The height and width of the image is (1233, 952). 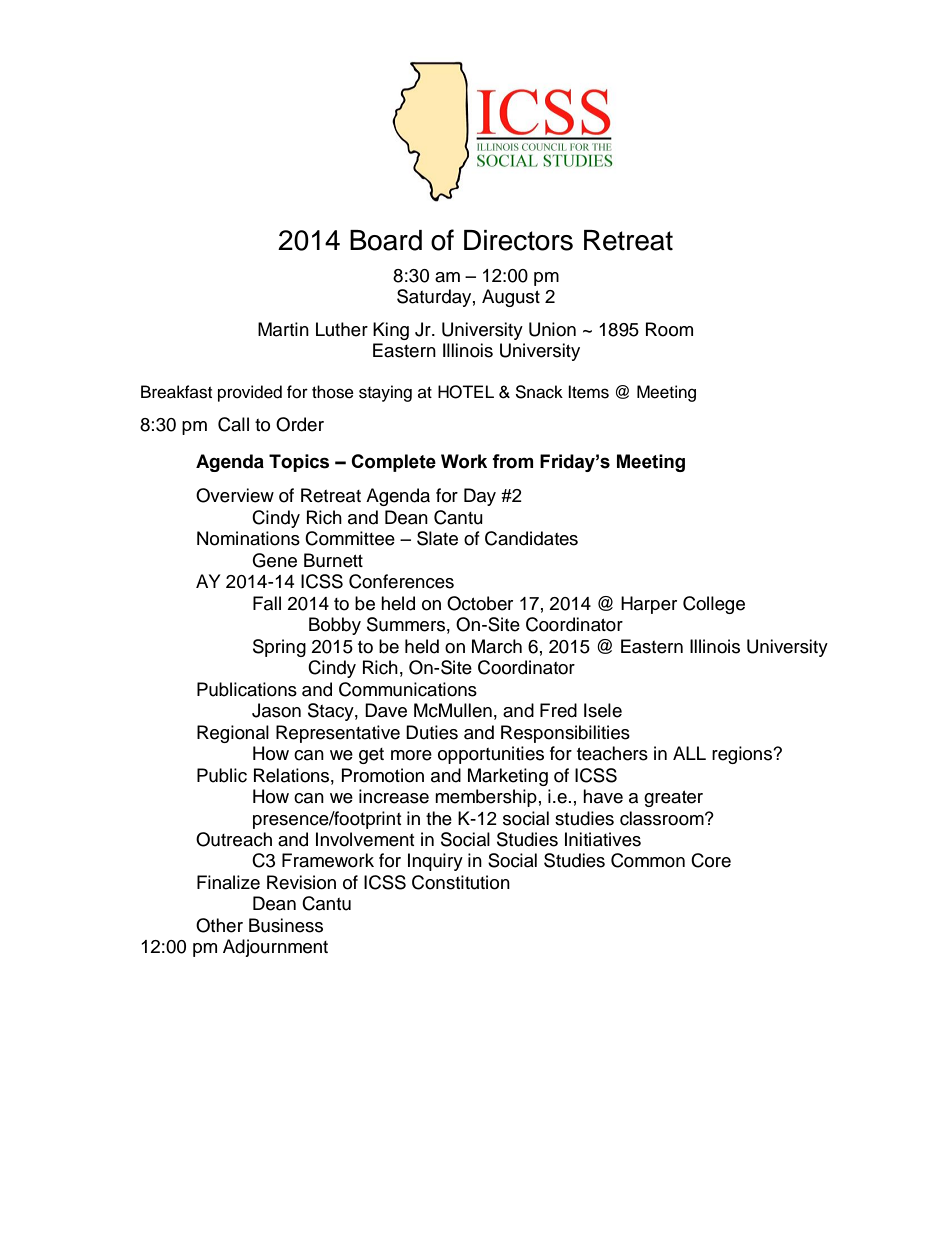 I want to click on Other, so click(x=219, y=925).
